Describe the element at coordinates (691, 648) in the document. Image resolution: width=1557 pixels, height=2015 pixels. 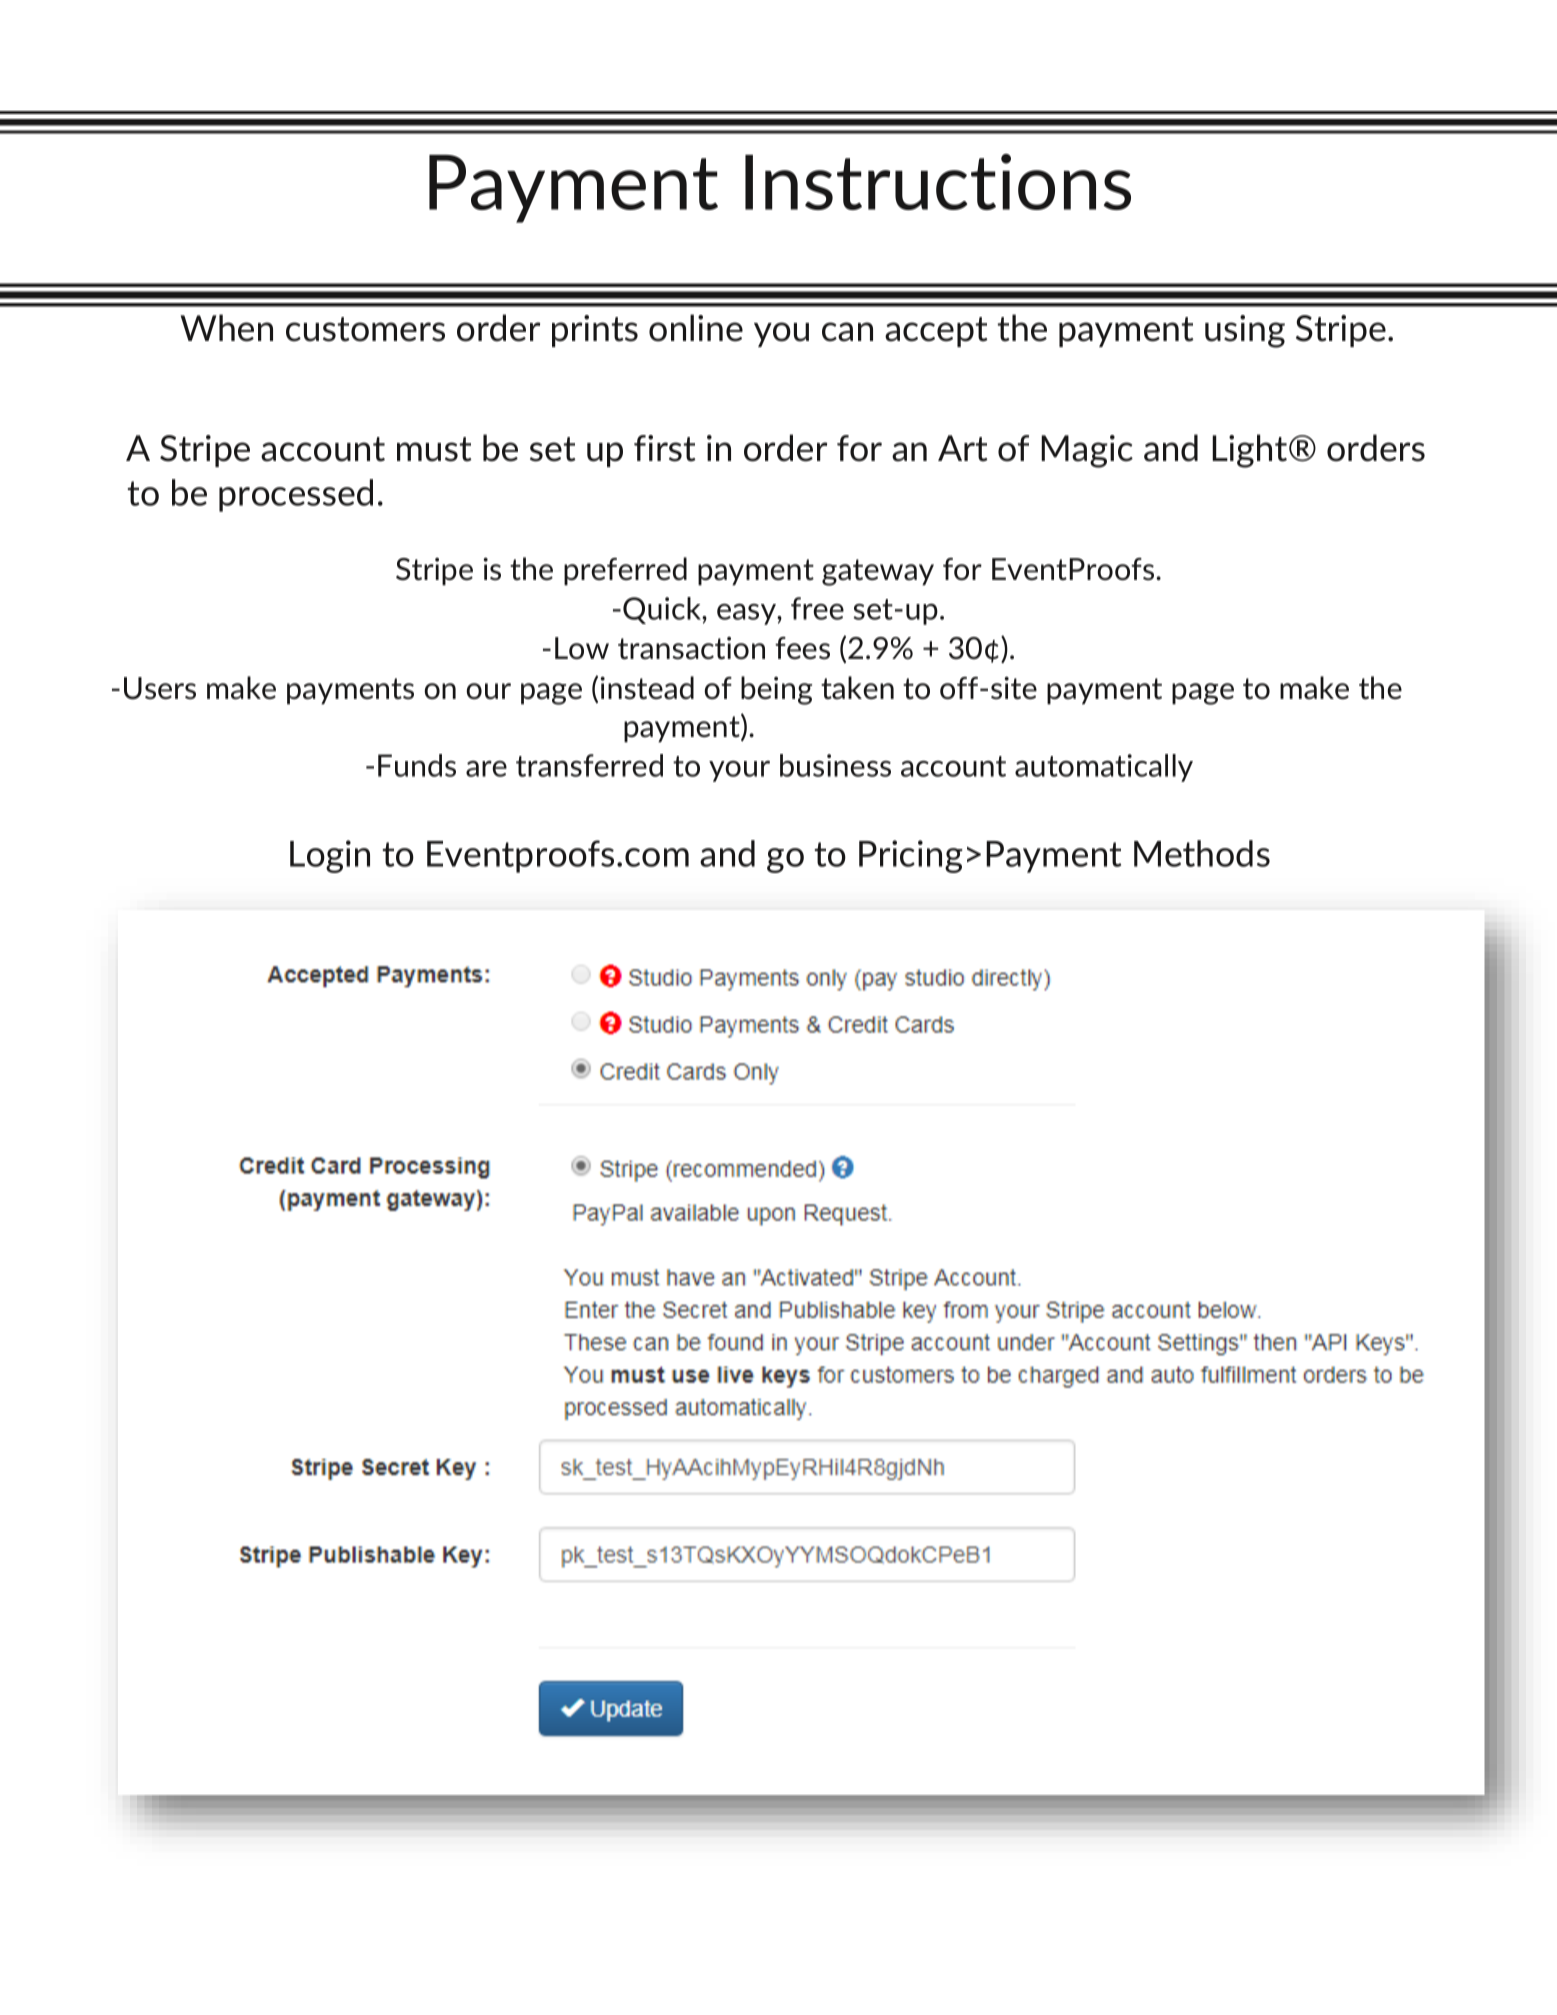
I see `transaction` at that location.
